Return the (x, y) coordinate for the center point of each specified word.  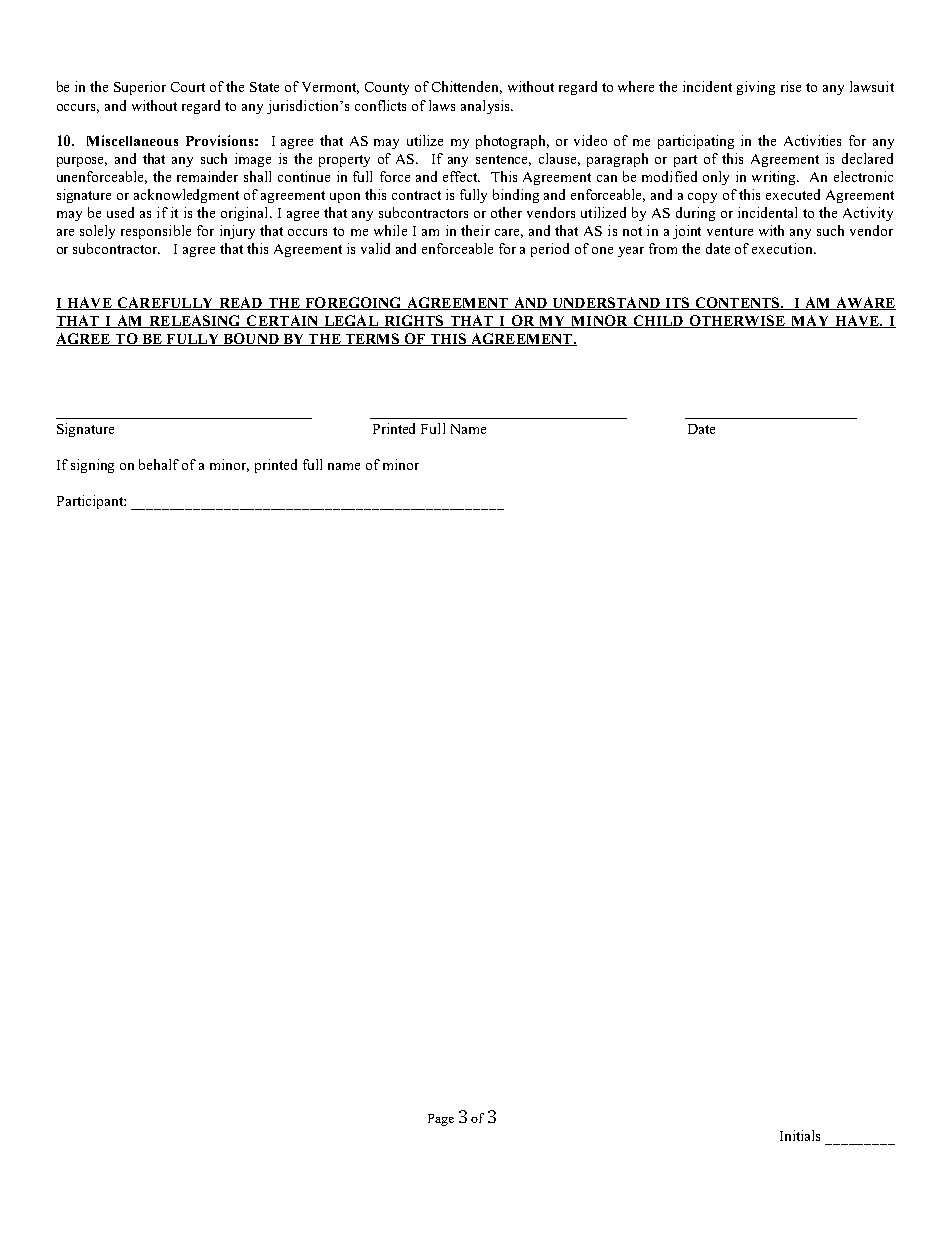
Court (188, 87)
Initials (800, 1135)
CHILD (658, 321)
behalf (159, 464)
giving (756, 88)
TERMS (372, 339)
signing (92, 466)
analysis (486, 107)
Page (441, 1120)
